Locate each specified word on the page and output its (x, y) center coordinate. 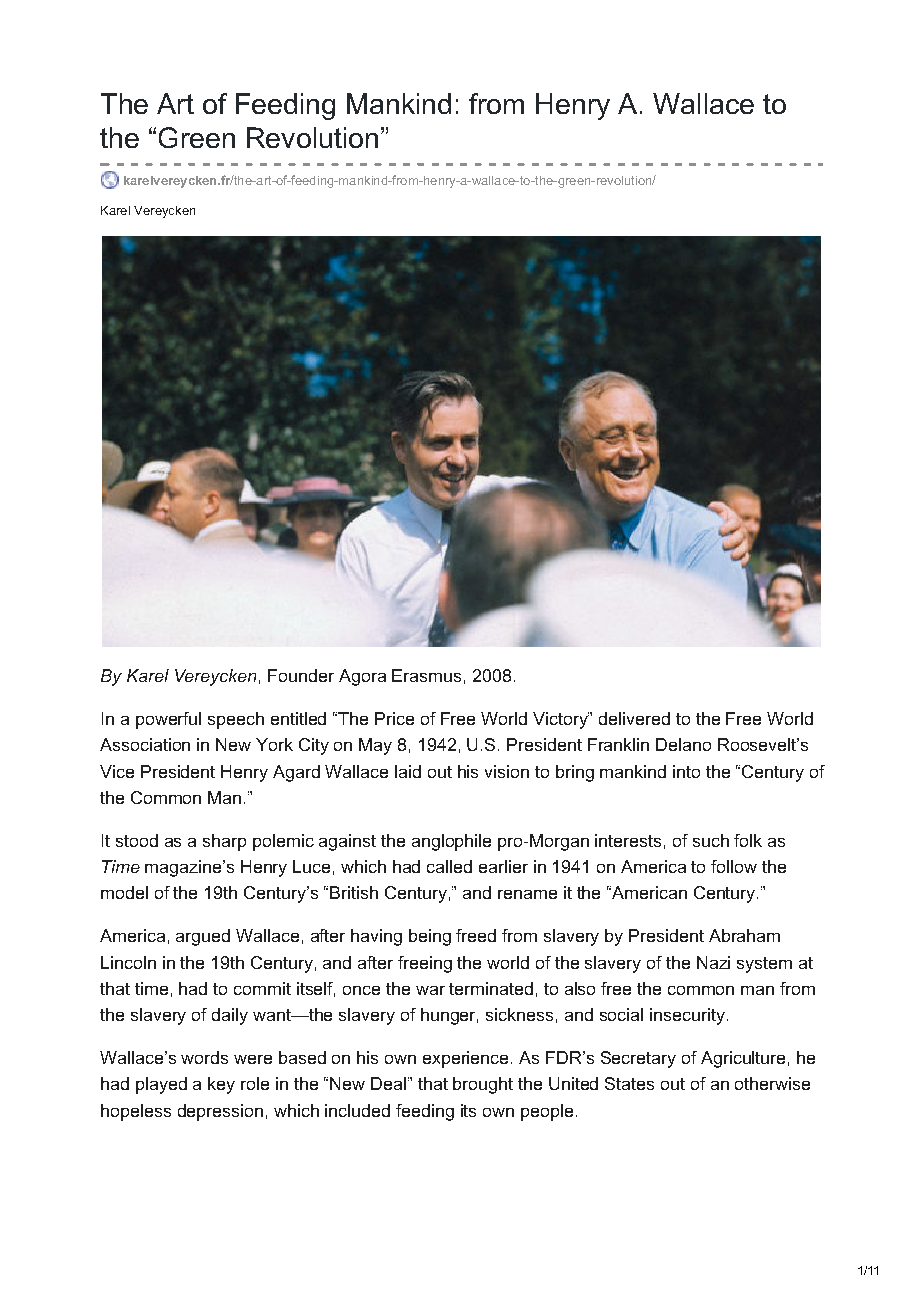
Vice (117, 771)
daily (230, 1016)
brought (483, 1085)
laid (408, 771)
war (430, 990)
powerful (168, 720)
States (629, 1083)
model (124, 892)
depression (220, 1112)
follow (734, 866)
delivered (634, 718)
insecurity (687, 1016)
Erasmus (426, 675)
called (449, 866)
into (686, 771)
